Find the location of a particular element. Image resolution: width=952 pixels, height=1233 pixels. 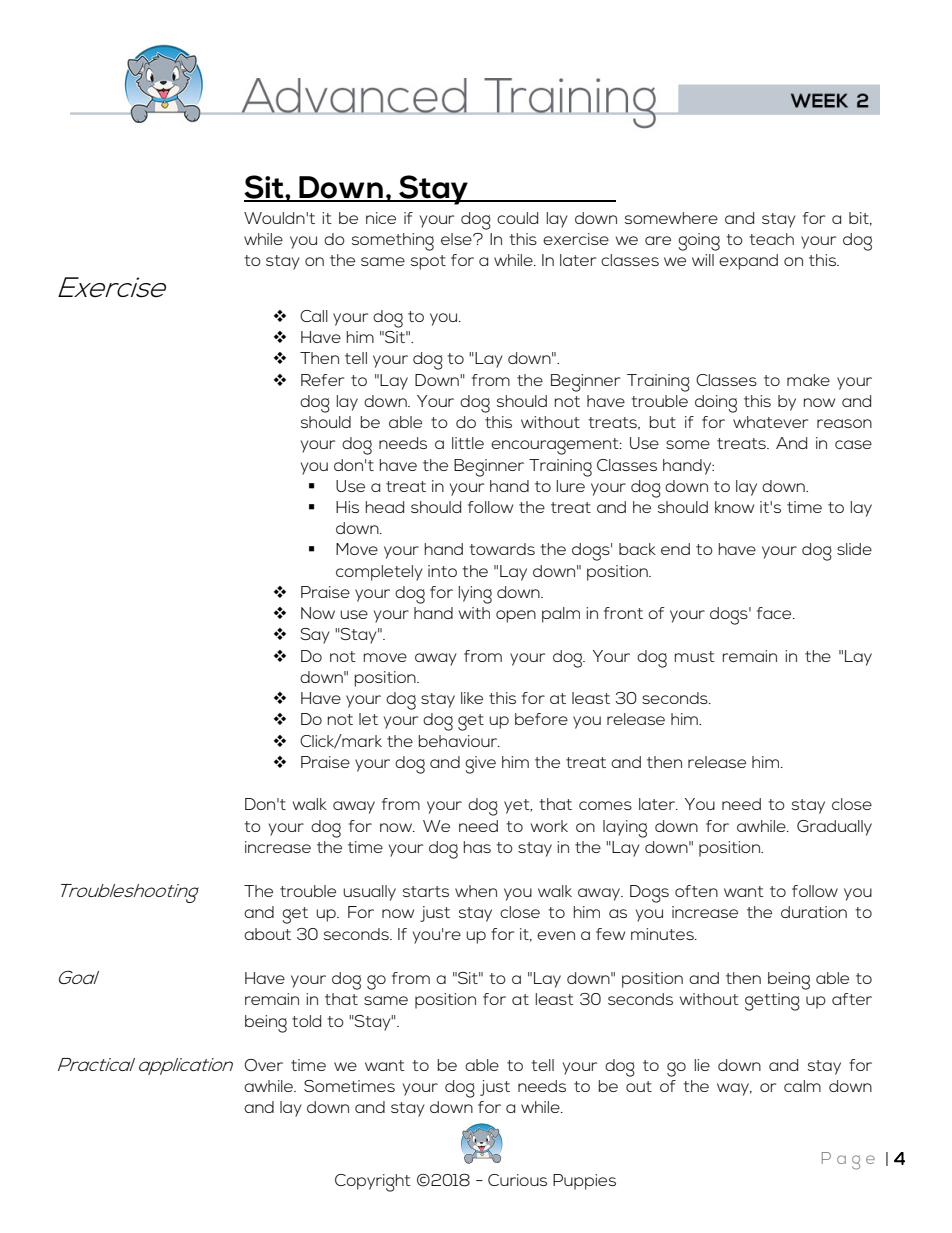

teach is located at coordinates (771, 239).
